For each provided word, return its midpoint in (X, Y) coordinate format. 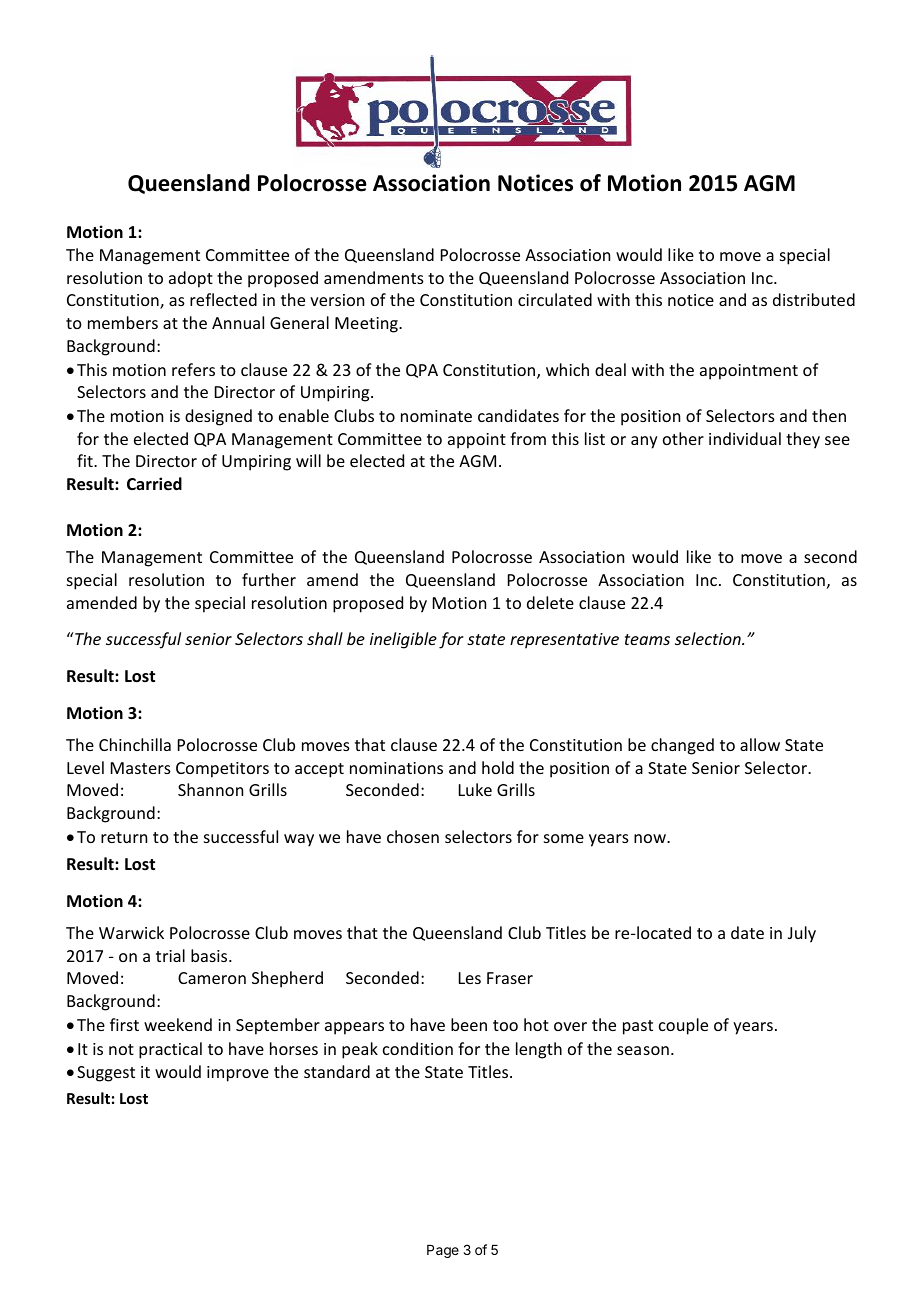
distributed (814, 299)
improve (238, 1074)
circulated (555, 299)
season (643, 1050)
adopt (191, 279)
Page (443, 1251)
